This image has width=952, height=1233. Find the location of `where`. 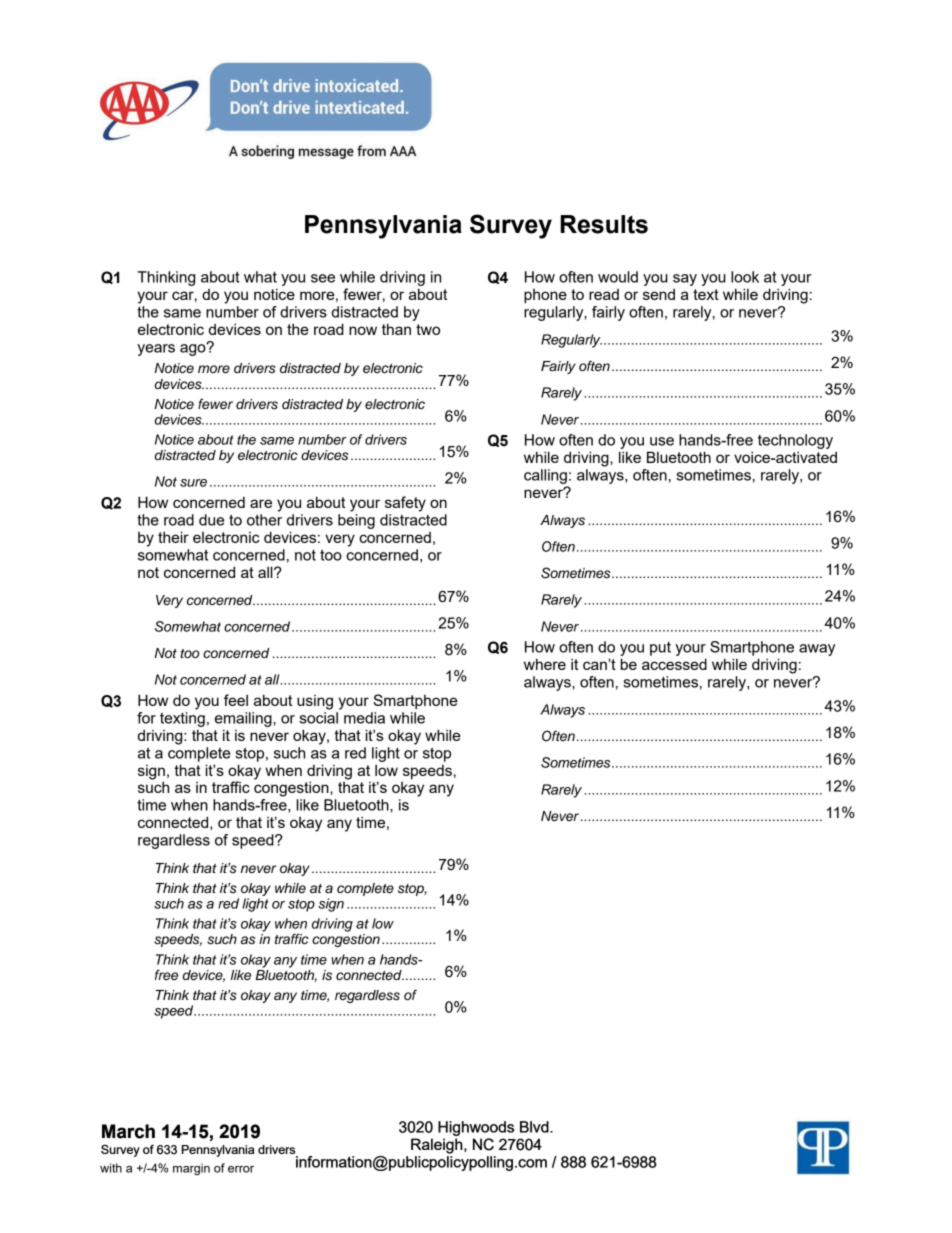

where is located at coordinates (545, 664).
